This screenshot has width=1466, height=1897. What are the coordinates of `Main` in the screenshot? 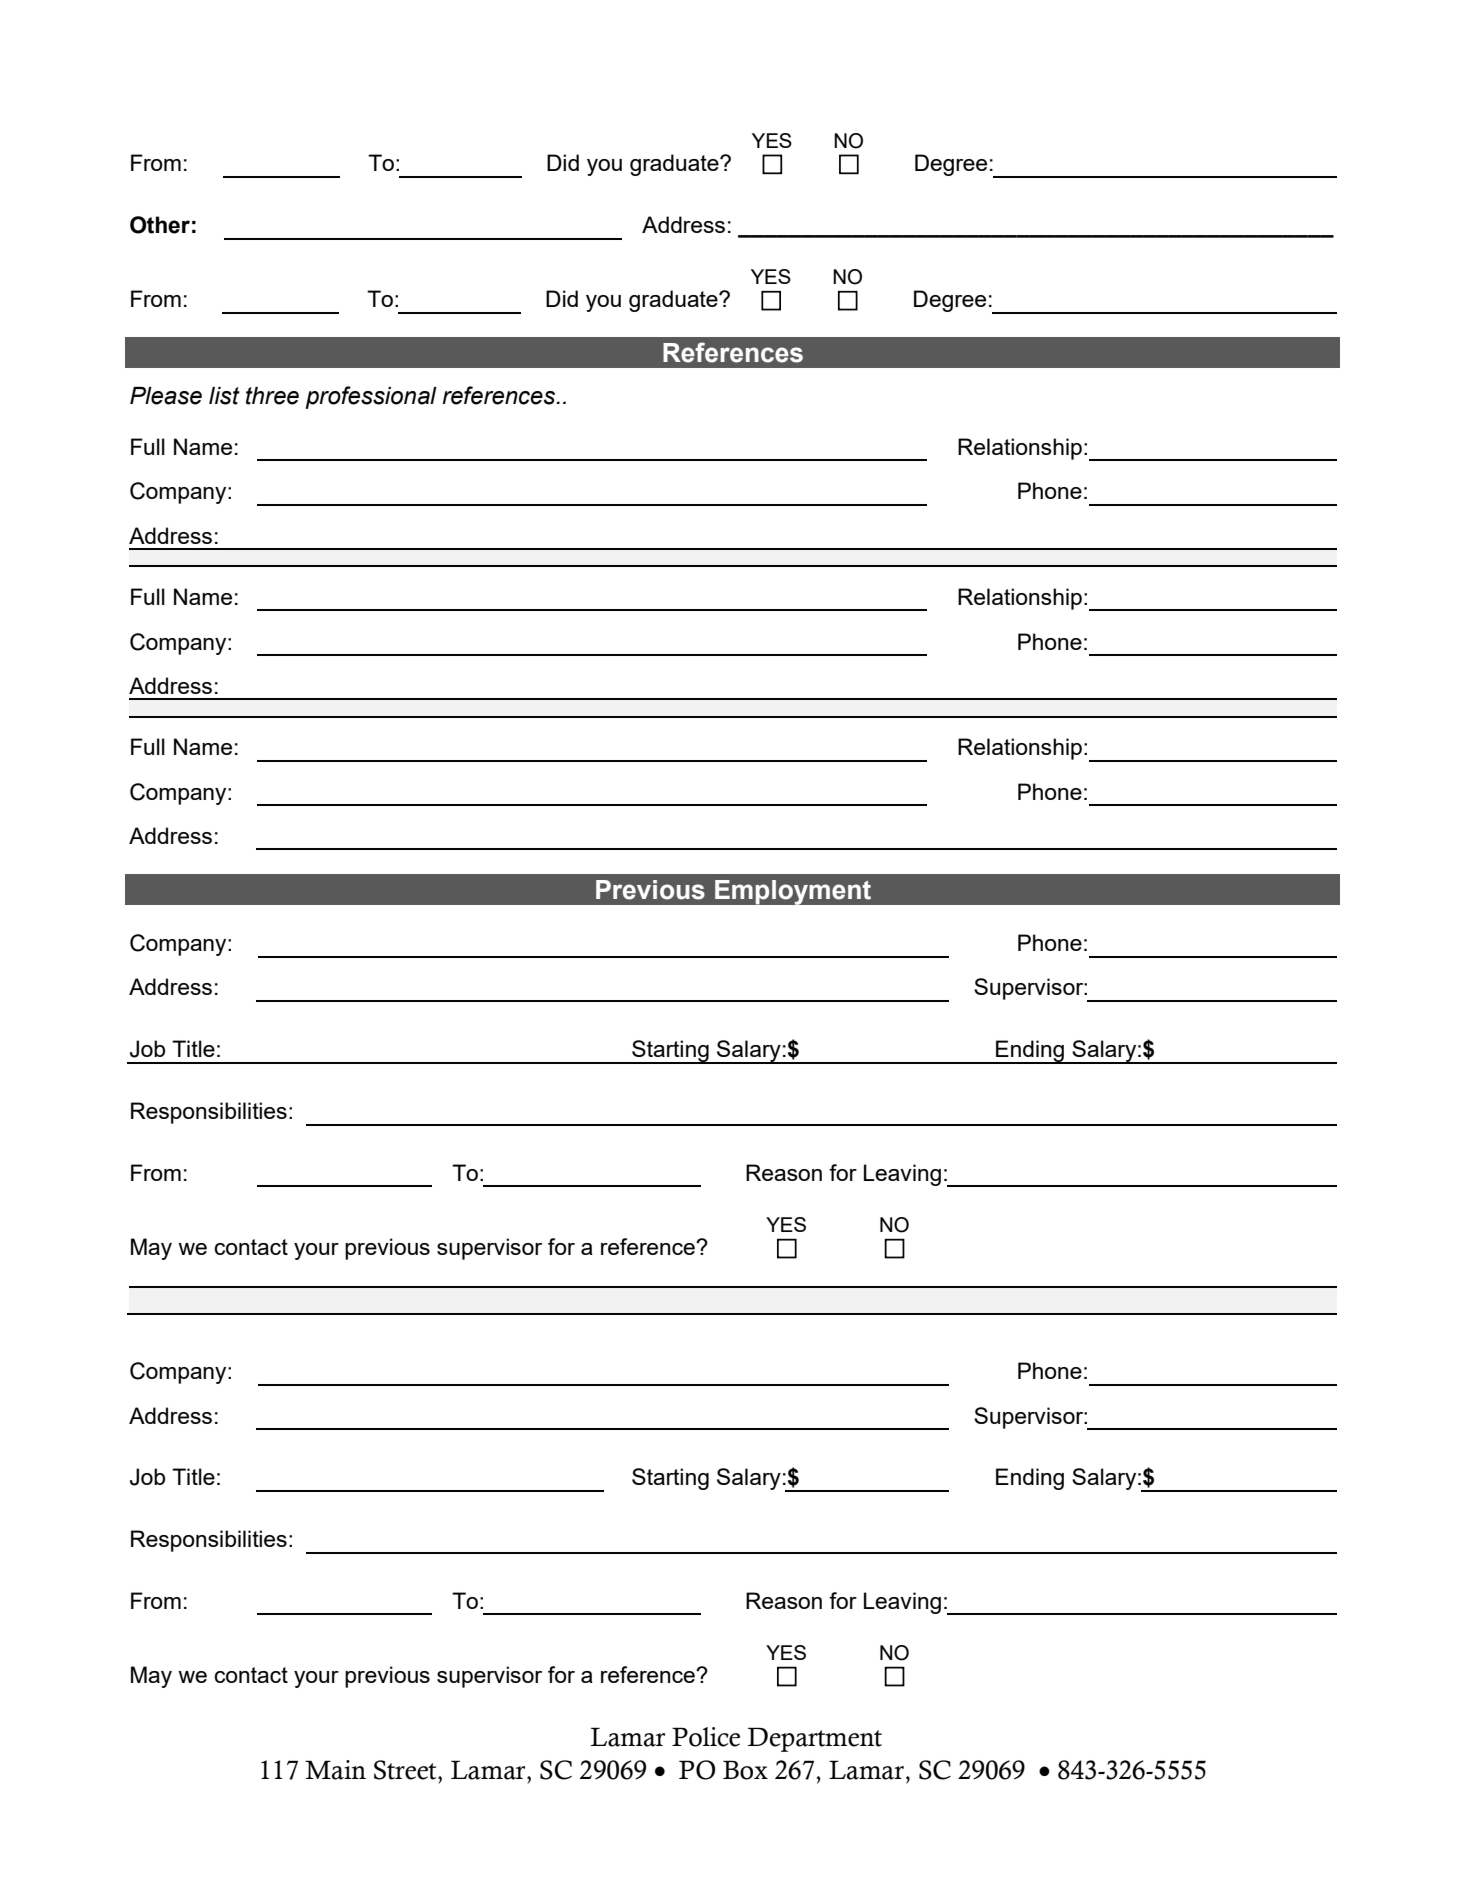 It's located at (335, 1770).
